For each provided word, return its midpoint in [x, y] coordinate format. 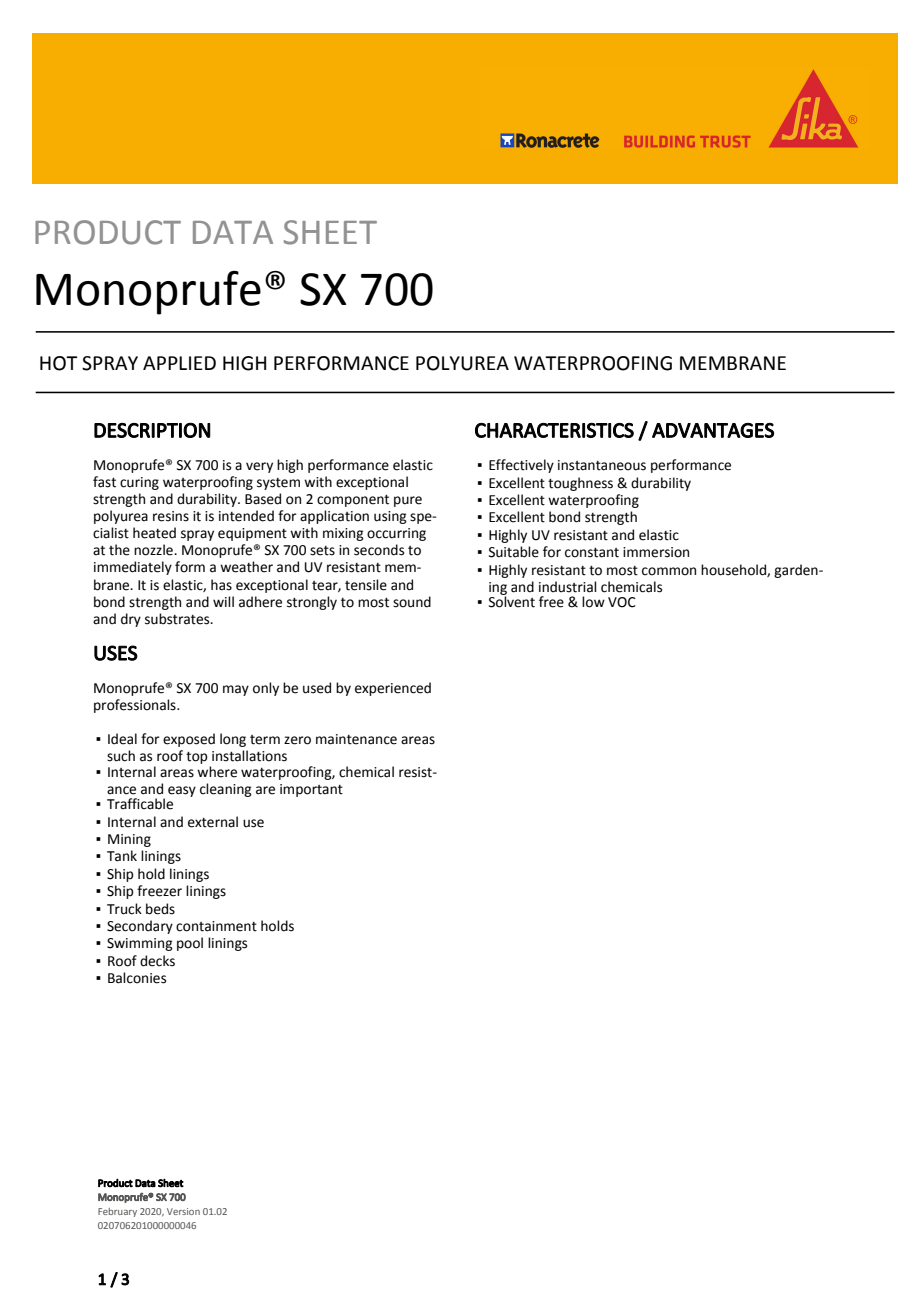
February [117, 1212]
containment [216, 926]
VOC [622, 602]
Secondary [140, 927]
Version [183, 1211]
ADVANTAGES [713, 430]
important [311, 790]
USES [116, 653]
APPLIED [179, 363]
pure [408, 501]
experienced [393, 689]
